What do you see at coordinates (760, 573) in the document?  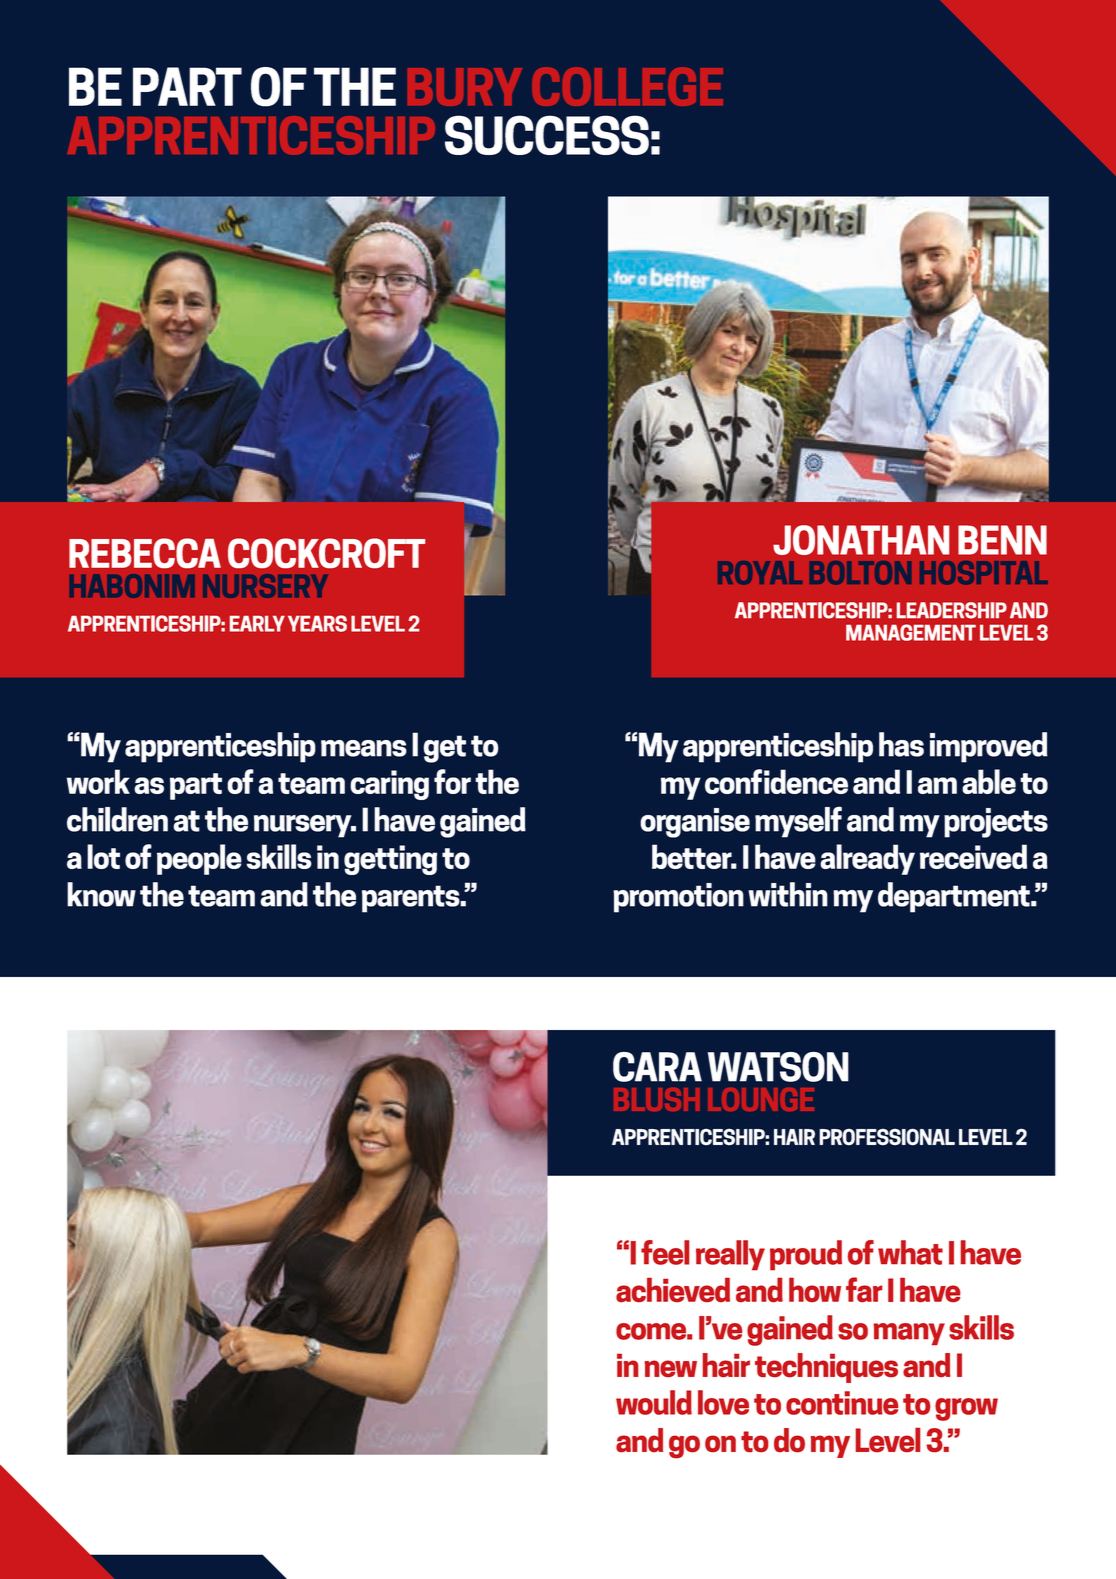 I see `ROYAL` at bounding box center [760, 573].
